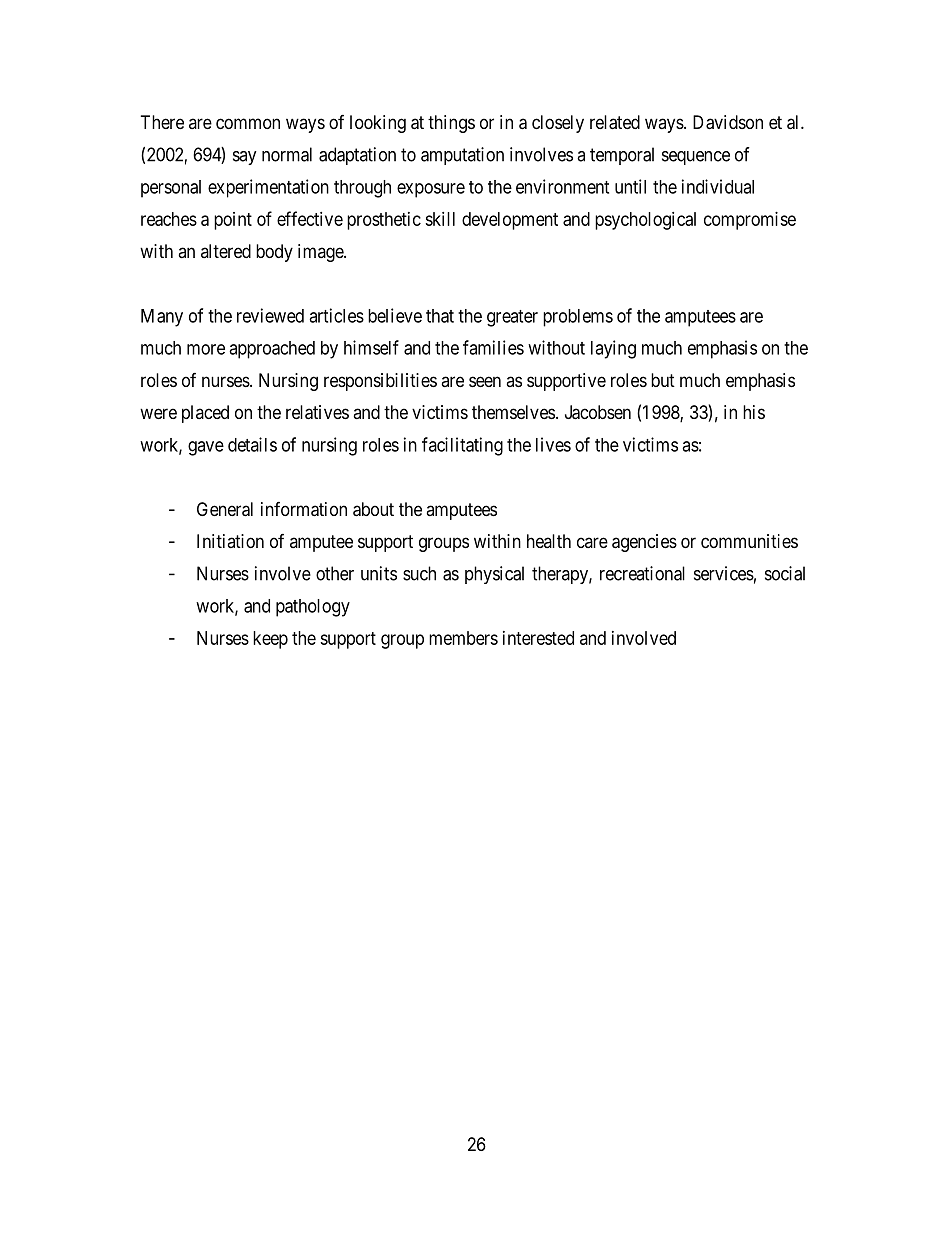 The height and width of the screenshot is (1233, 952). What do you see at coordinates (750, 221) in the screenshot?
I see `compromise` at bounding box center [750, 221].
